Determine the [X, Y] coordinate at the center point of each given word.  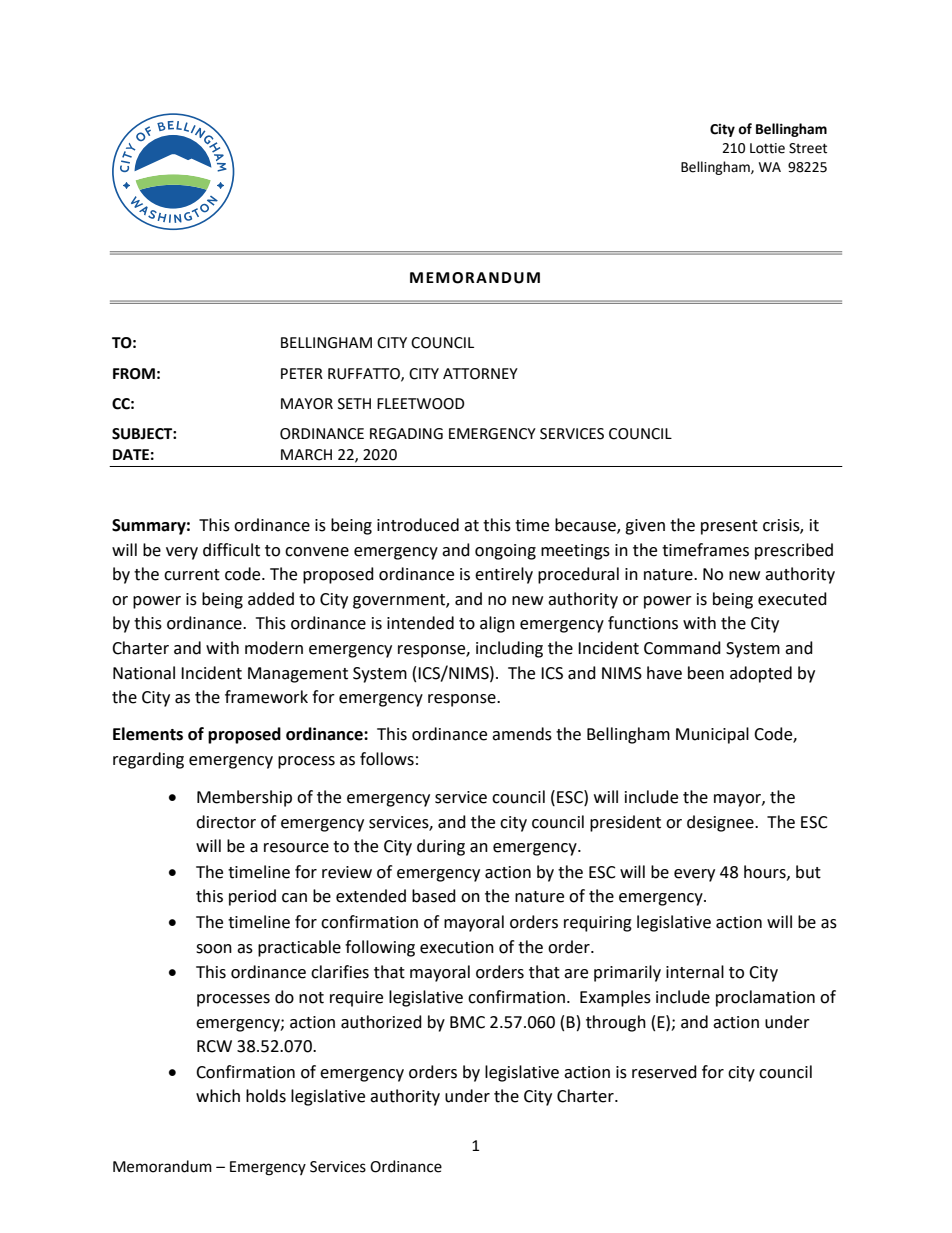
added [271, 599]
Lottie [767, 148]
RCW [214, 1046]
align [497, 624]
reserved [664, 1072]
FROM [134, 374]
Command [682, 648]
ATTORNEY [480, 374]
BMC [467, 1022]
